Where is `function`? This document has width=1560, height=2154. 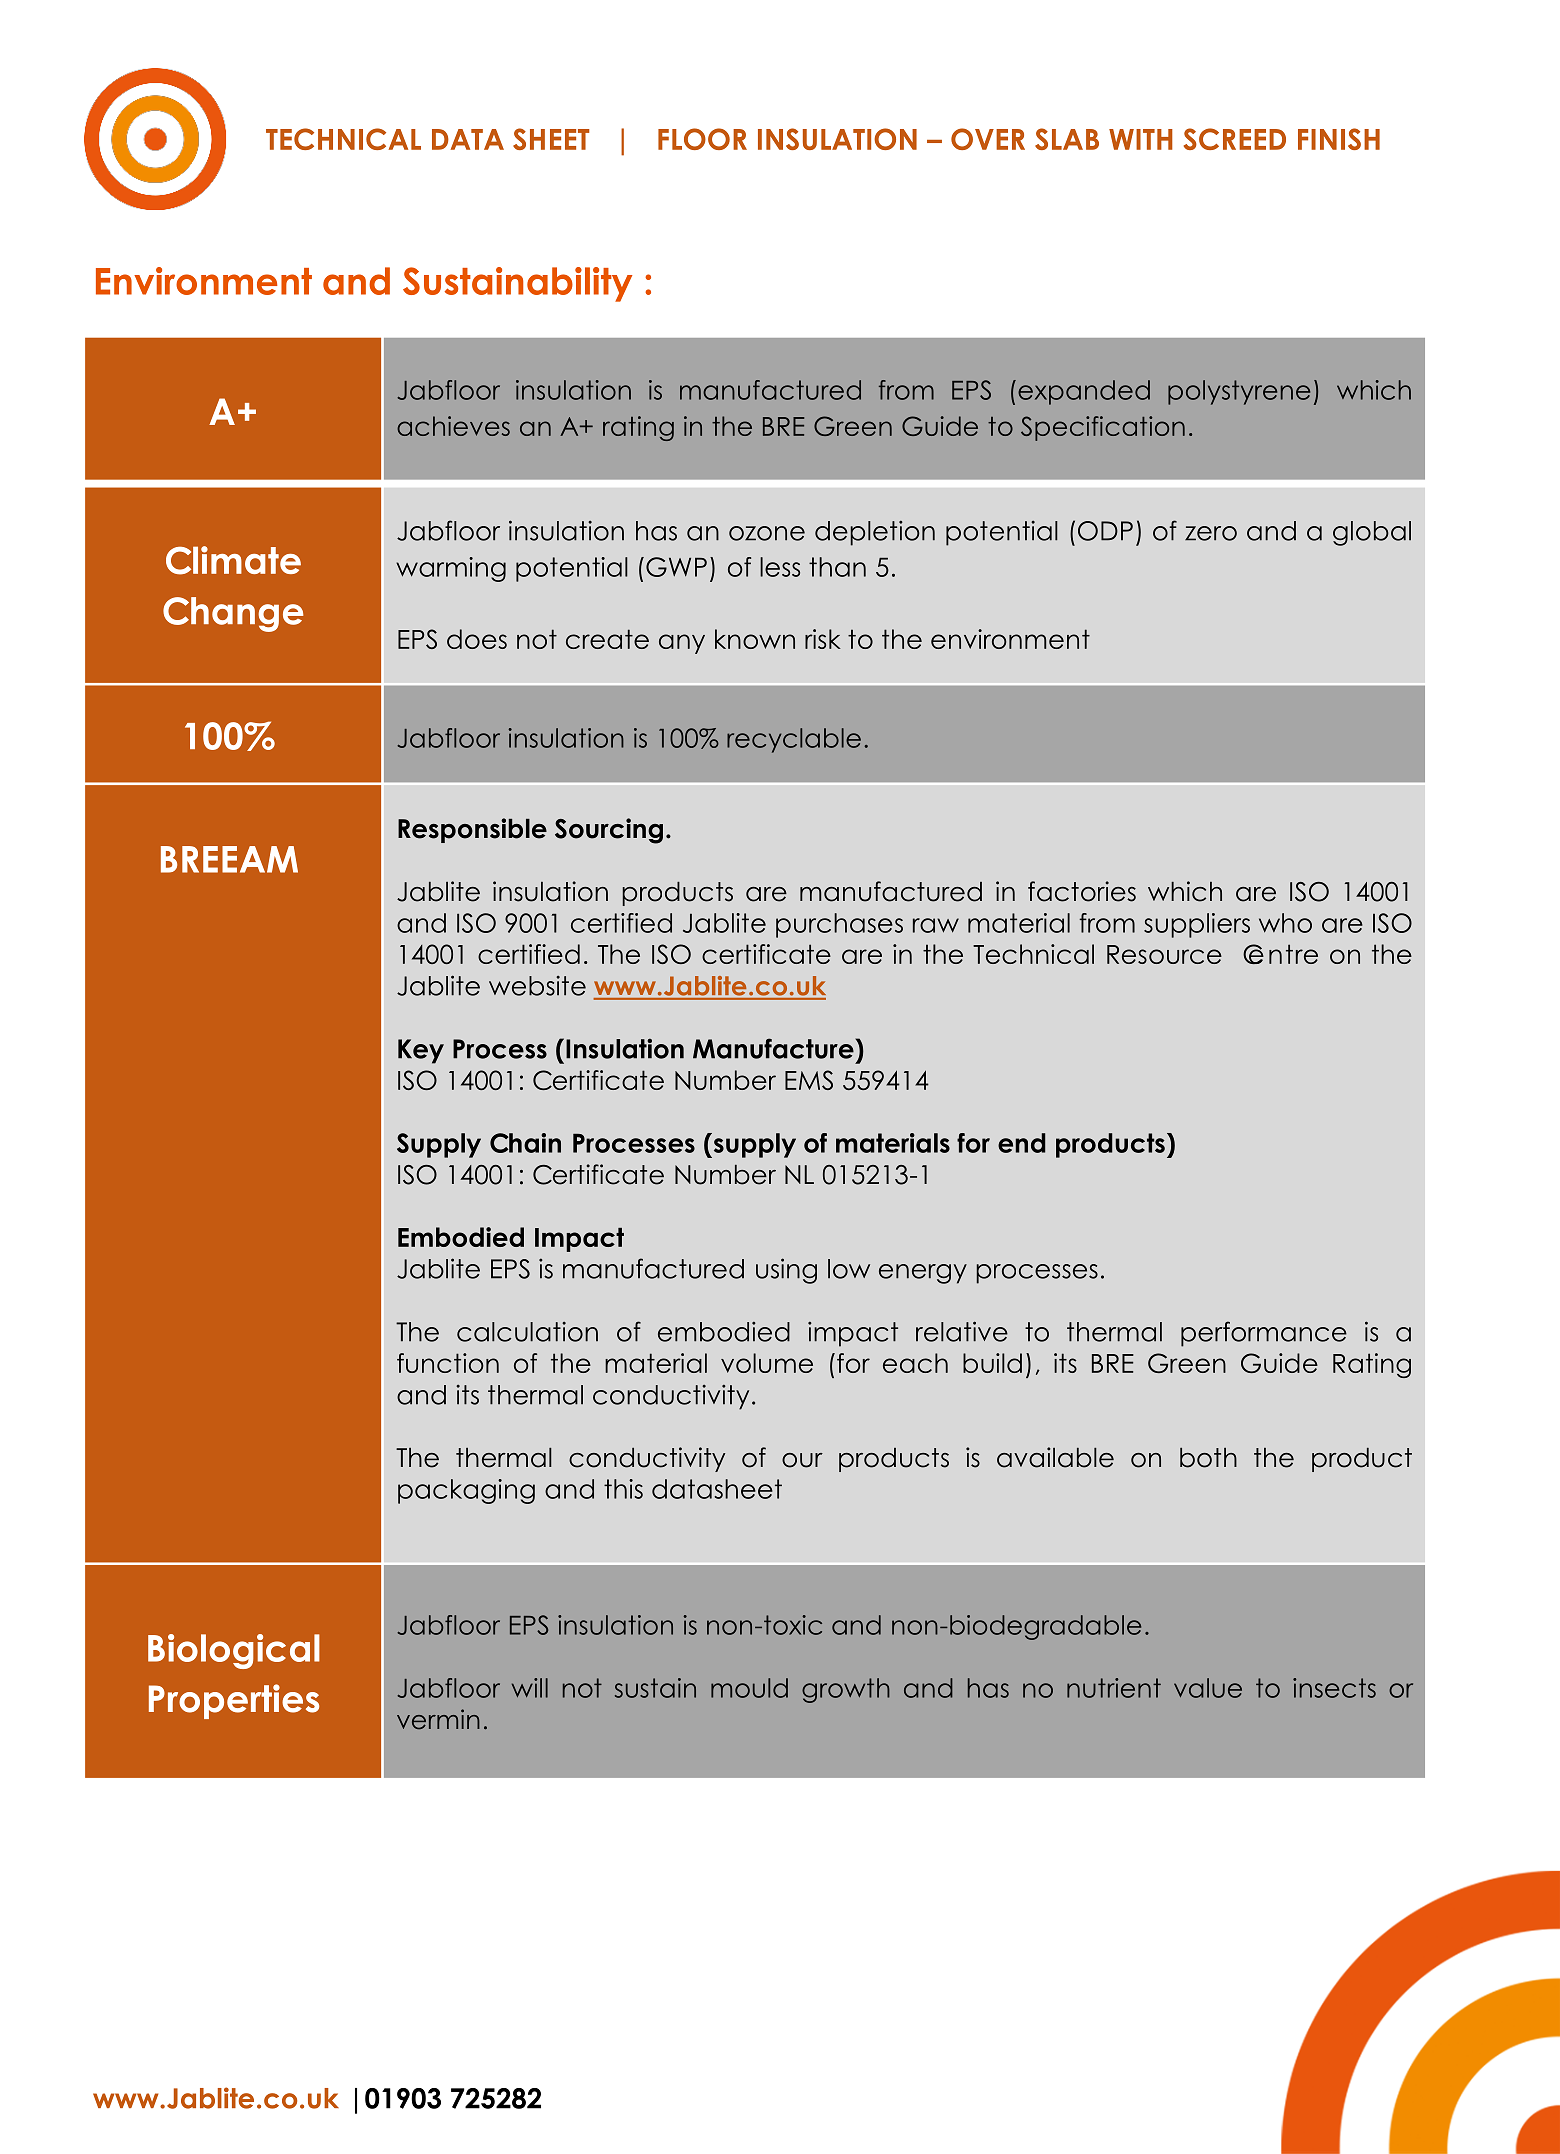 function is located at coordinates (448, 1363).
